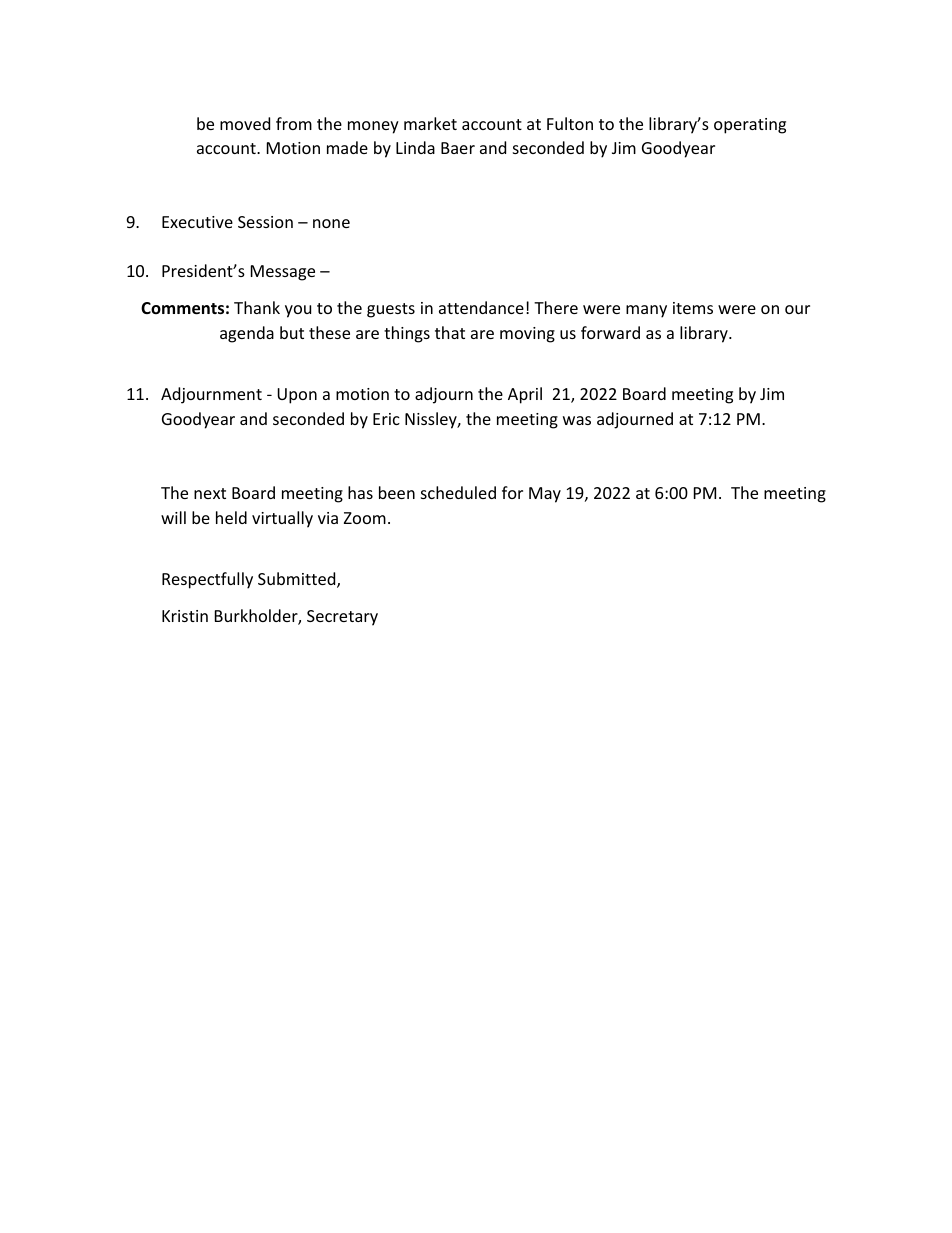  I want to click on moved, so click(245, 123).
